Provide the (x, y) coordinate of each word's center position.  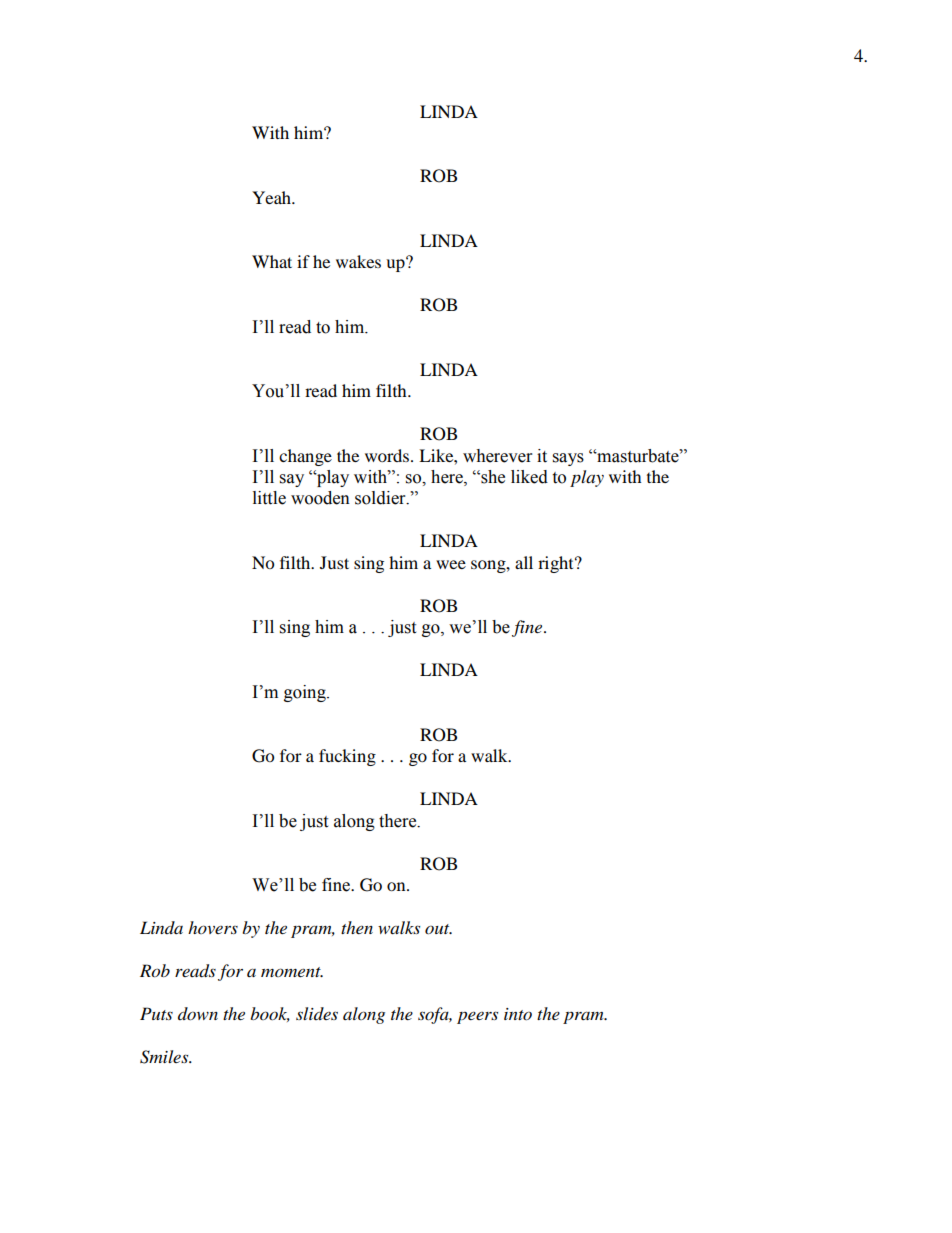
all (524, 562)
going (306, 693)
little (269, 498)
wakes (358, 261)
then (357, 927)
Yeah (272, 197)
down (198, 1013)
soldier (381, 498)
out (438, 929)
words (388, 455)
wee (451, 564)
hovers (213, 927)
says (568, 459)
